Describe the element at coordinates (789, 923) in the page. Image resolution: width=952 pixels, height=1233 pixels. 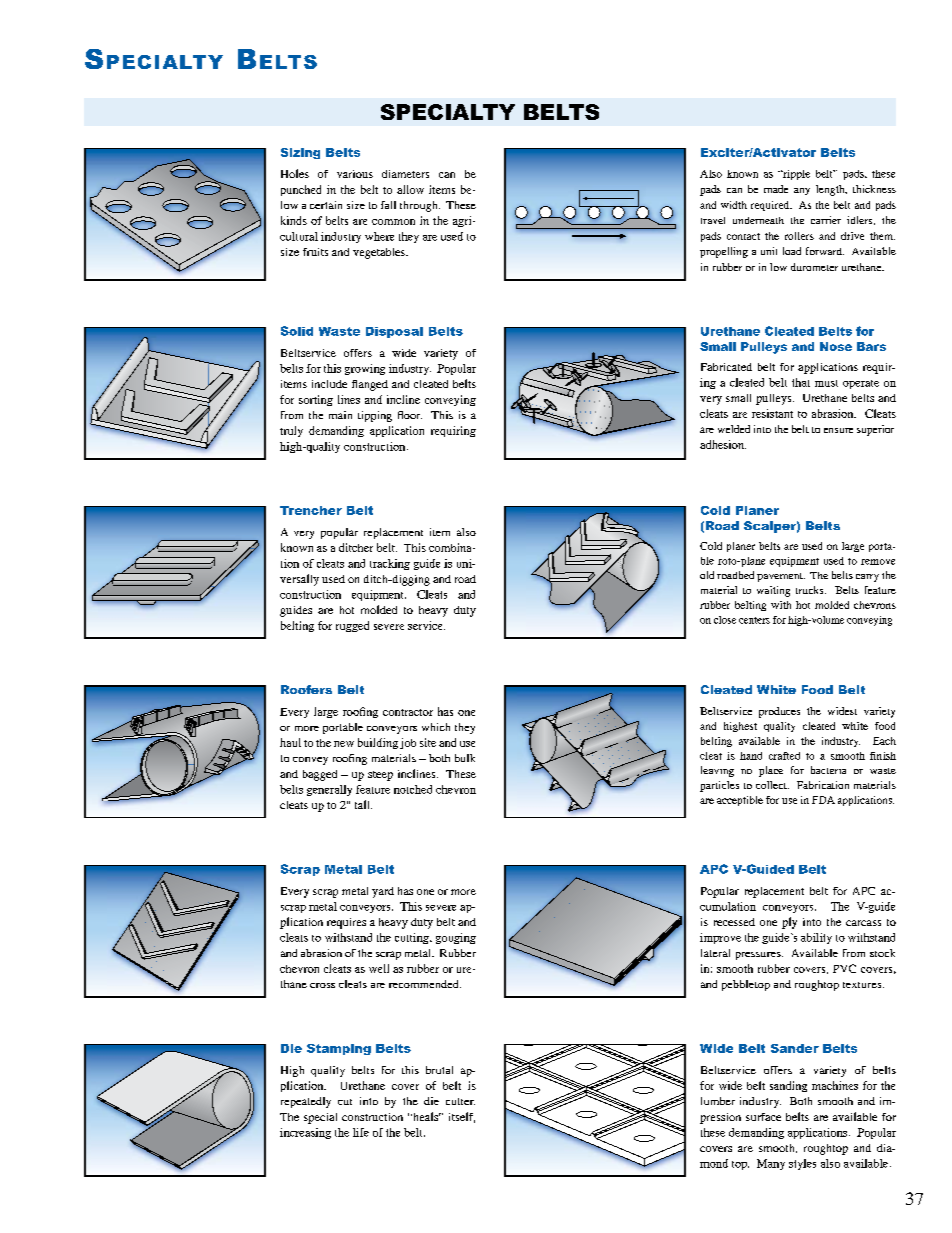
I see `ply` at that location.
